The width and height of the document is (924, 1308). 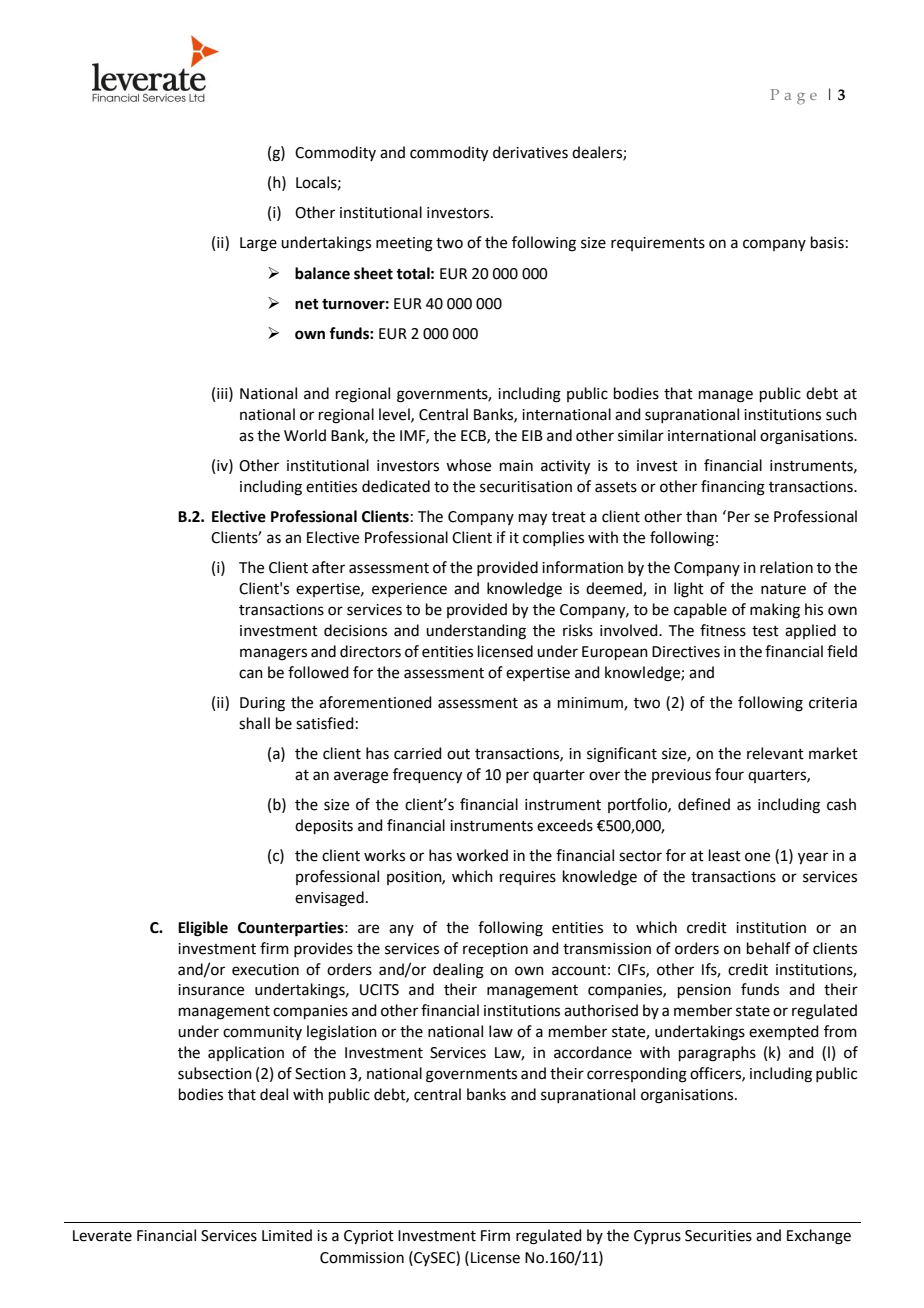 What do you see at coordinates (775, 611) in the document?
I see `making` at bounding box center [775, 611].
